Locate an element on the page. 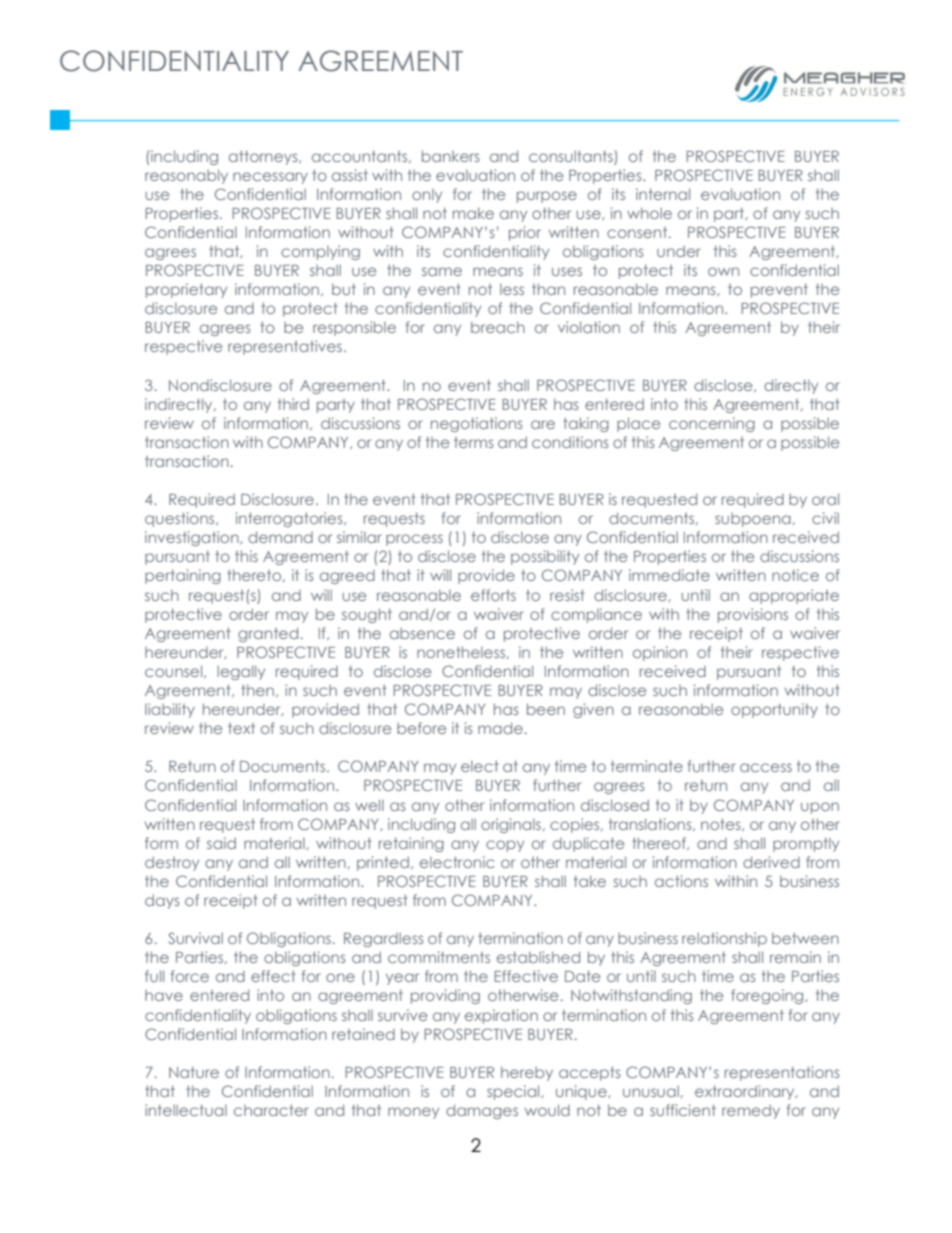 The width and height of the document is (952, 1233). remedy is located at coordinates (751, 1111).
